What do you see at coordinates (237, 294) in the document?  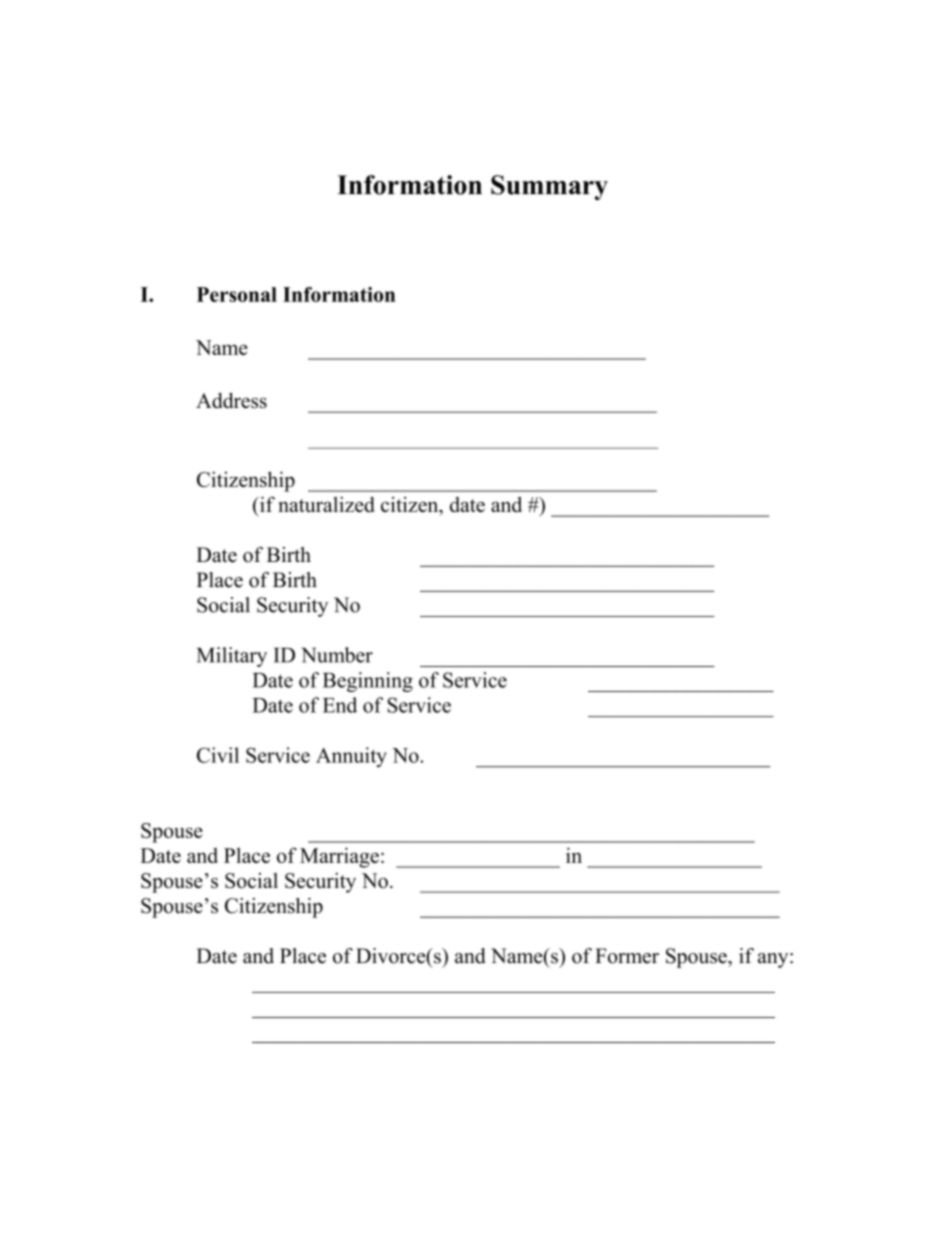 I see `Personal` at bounding box center [237, 294].
